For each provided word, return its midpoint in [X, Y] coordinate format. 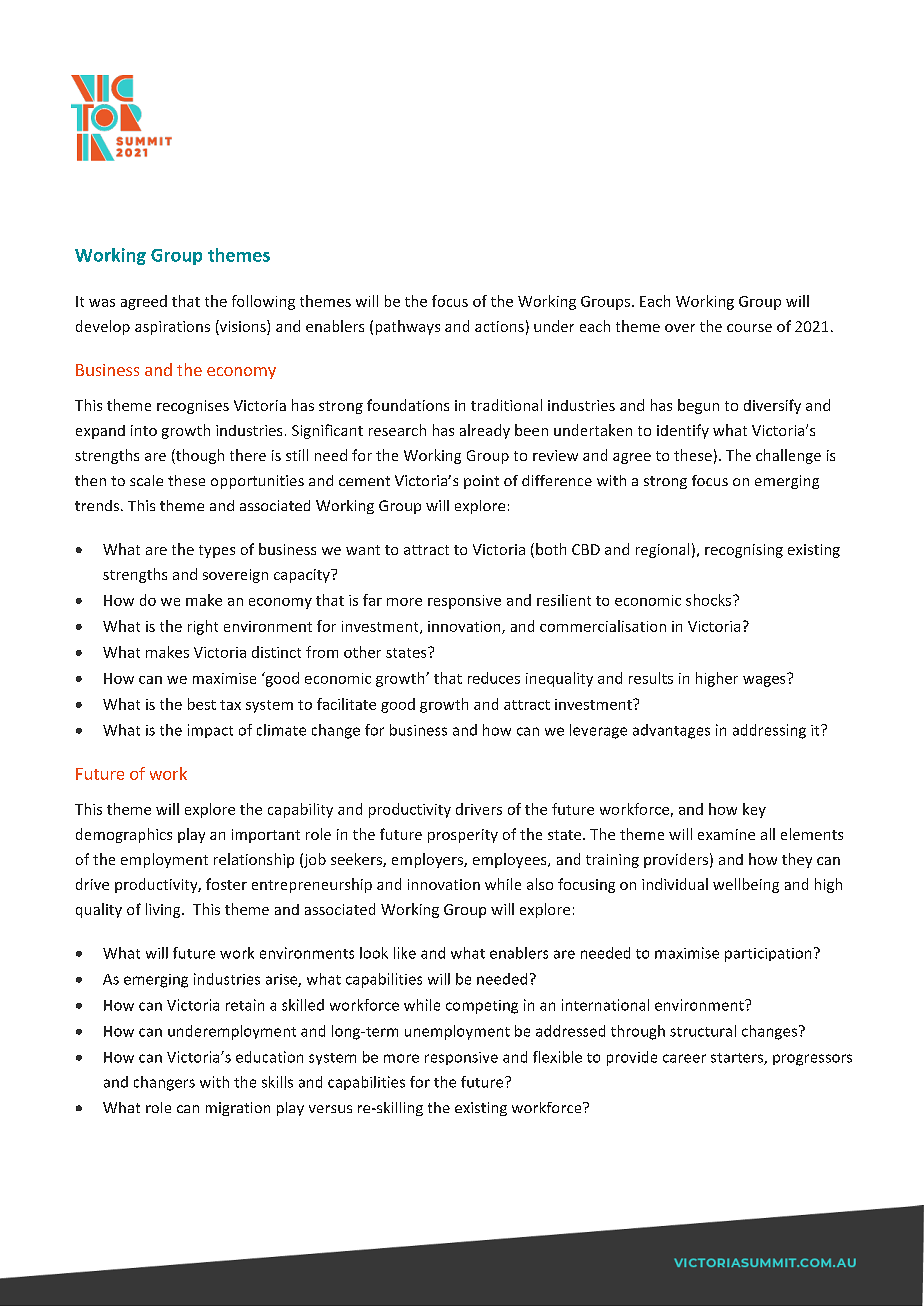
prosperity [463, 836]
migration [238, 1109]
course [749, 328]
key [754, 810]
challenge [788, 456]
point [481, 482]
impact [210, 731]
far [372, 600]
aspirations [172, 328]
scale [146, 480]
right [203, 627]
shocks [710, 600]
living [164, 910]
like [405, 953]
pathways [408, 327]
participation [768, 955]
